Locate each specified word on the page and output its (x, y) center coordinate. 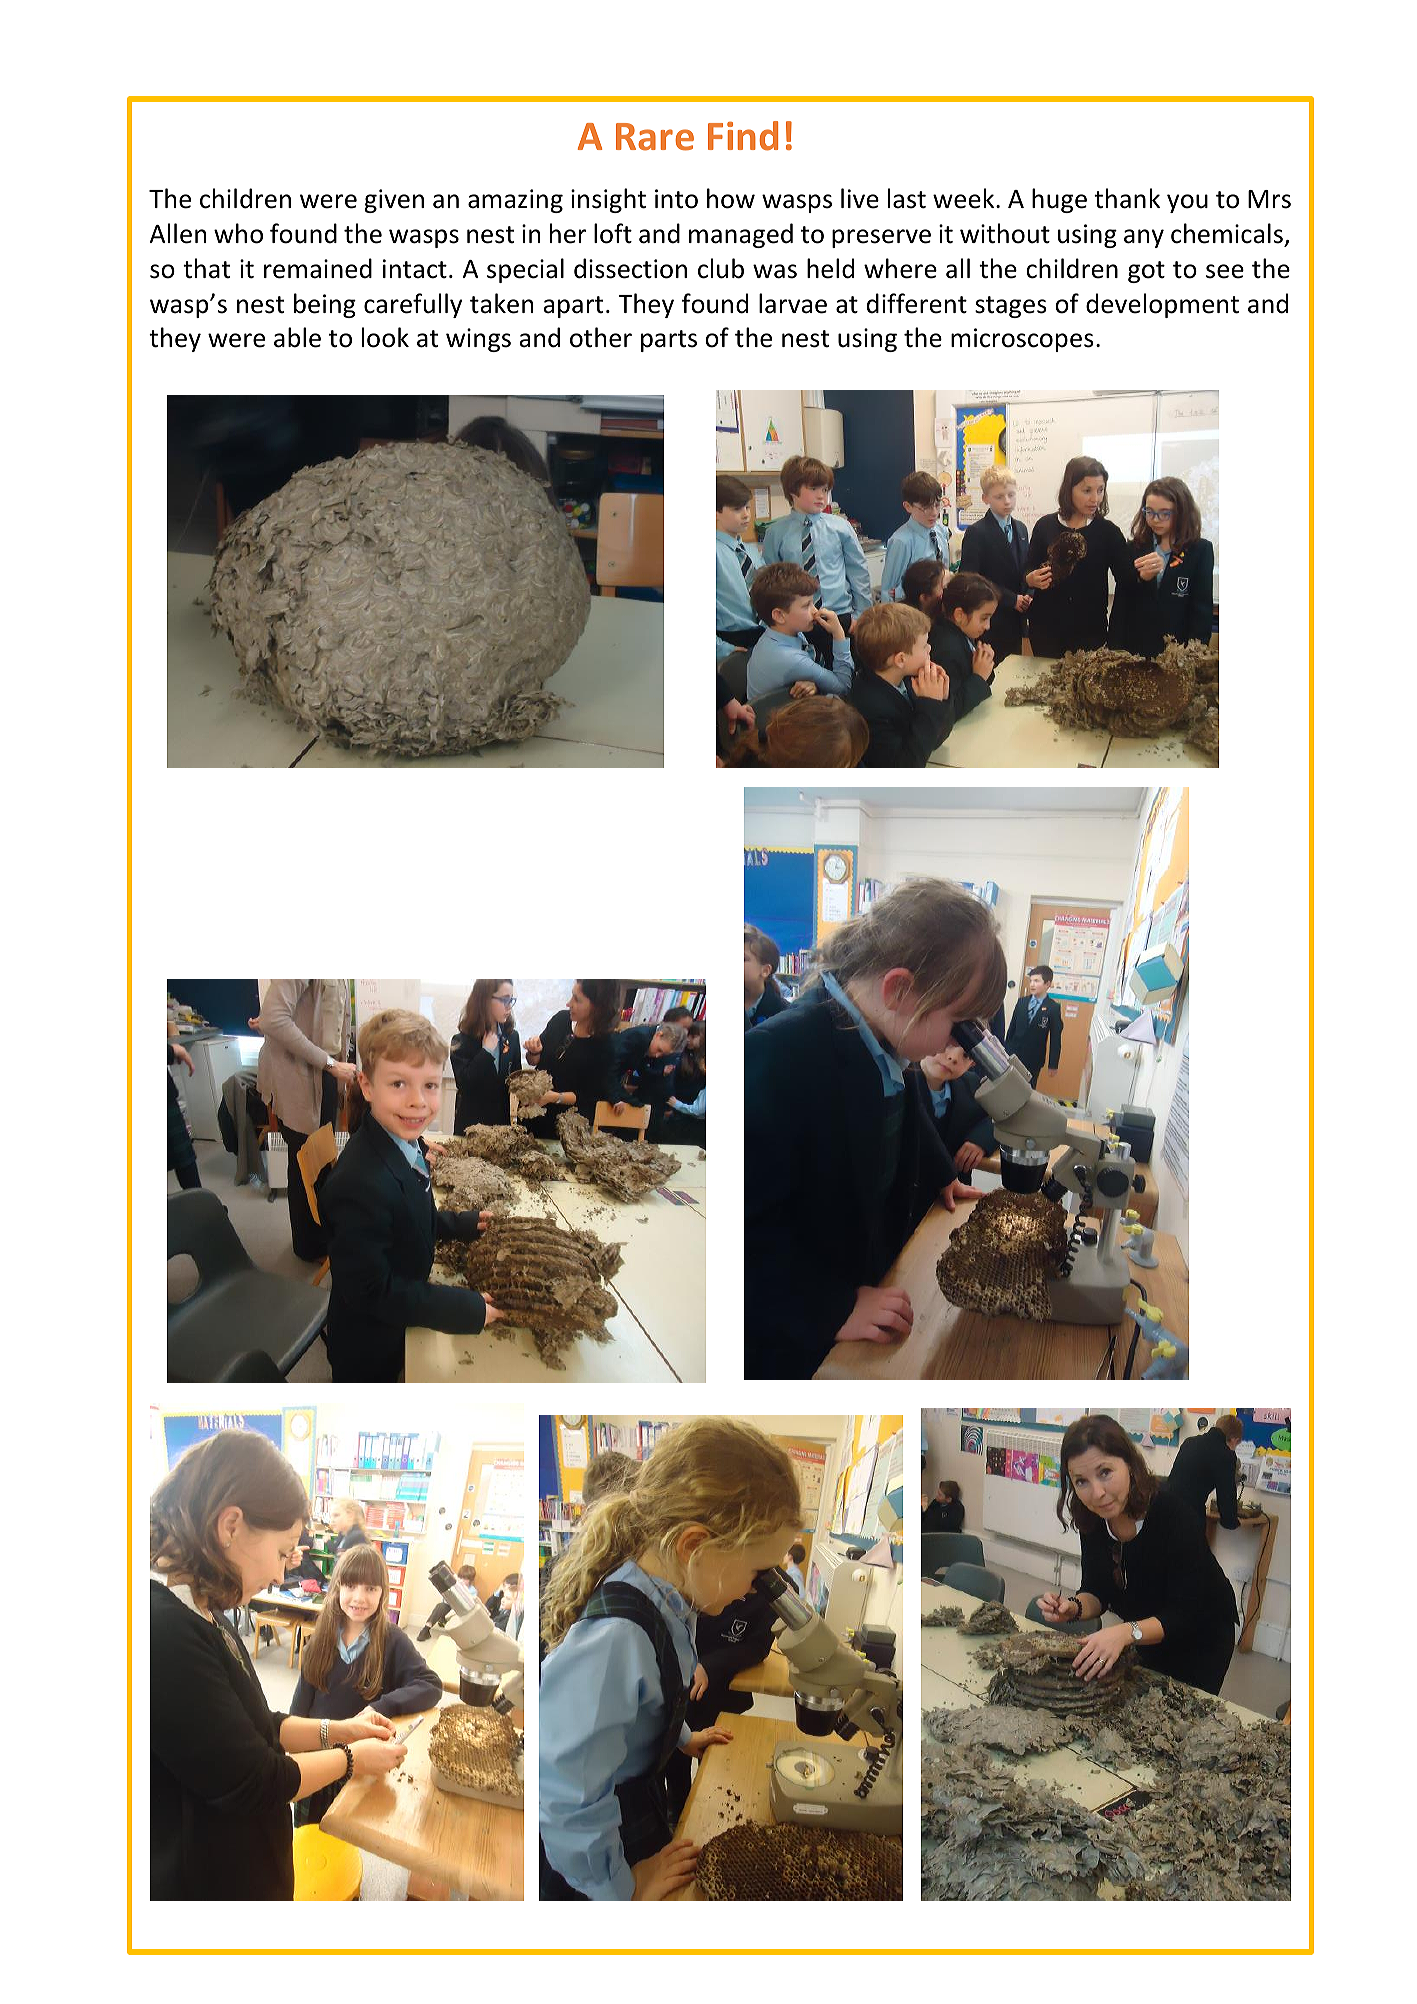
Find (743, 136)
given (394, 201)
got (1146, 272)
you (1187, 203)
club (721, 268)
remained (318, 268)
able (297, 337)
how (731, 198)
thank (1127, 198)
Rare (655, 137)
